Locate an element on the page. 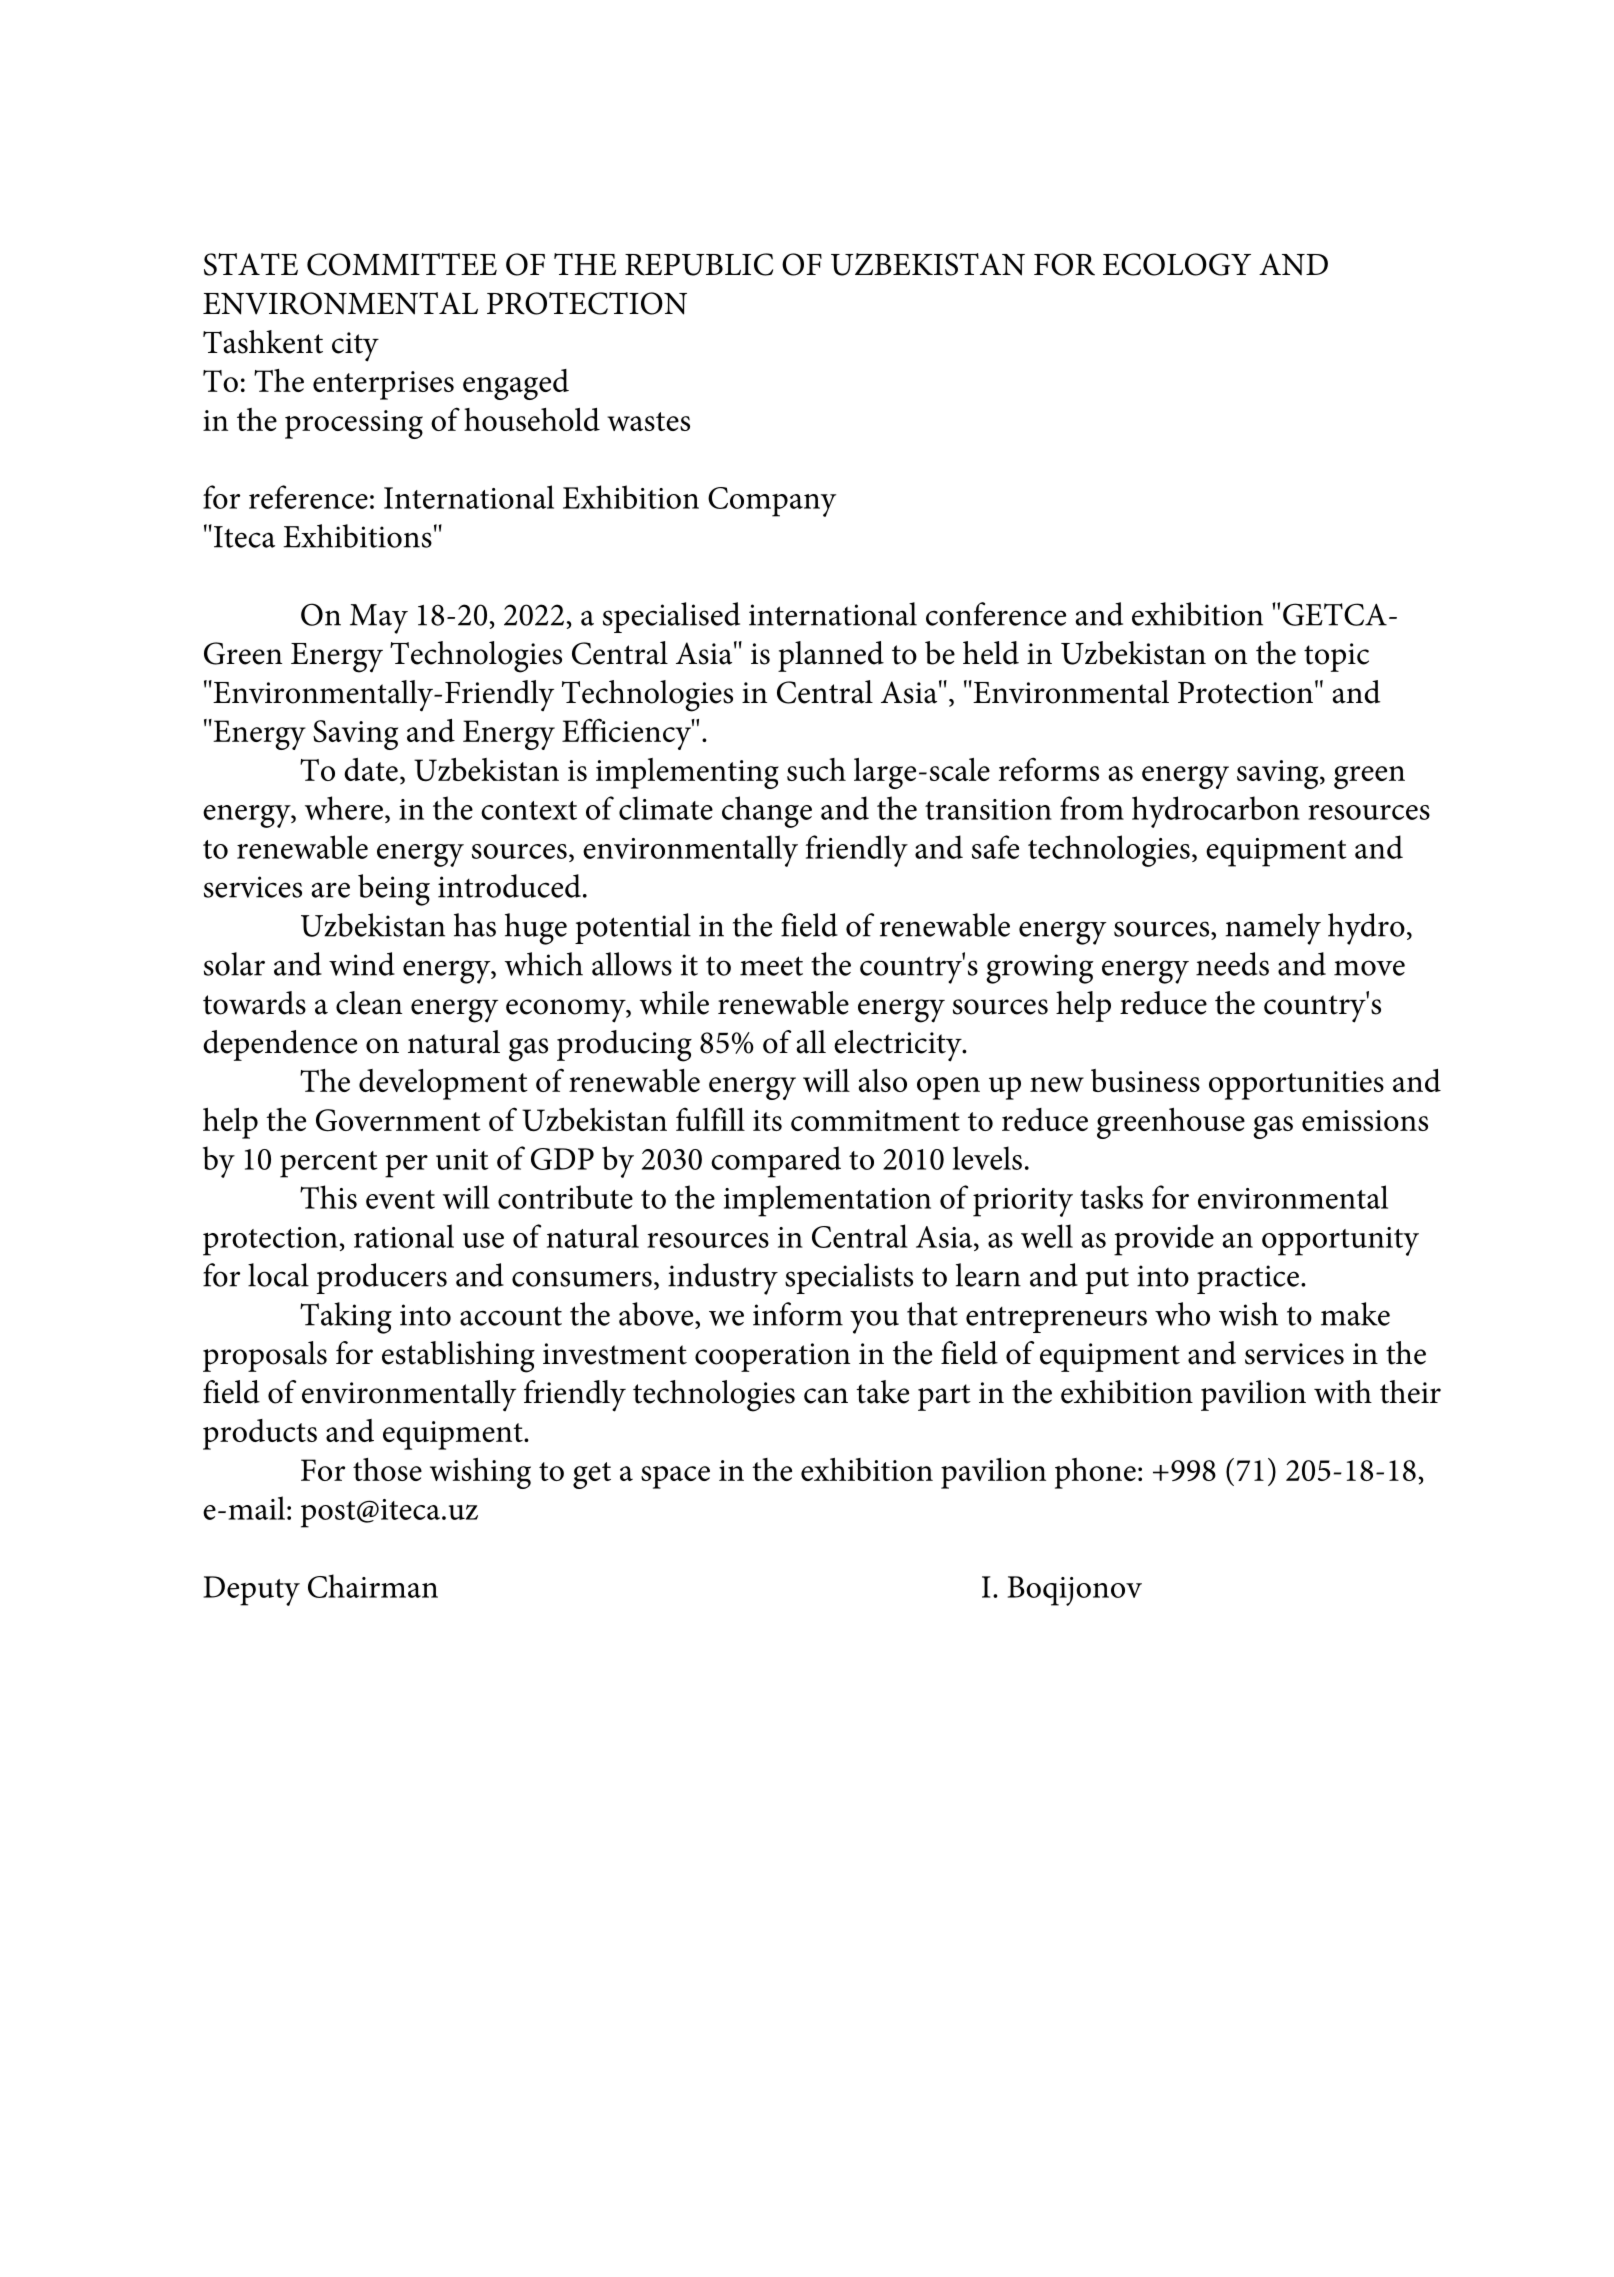  change is located at coordinates (767, 812).
